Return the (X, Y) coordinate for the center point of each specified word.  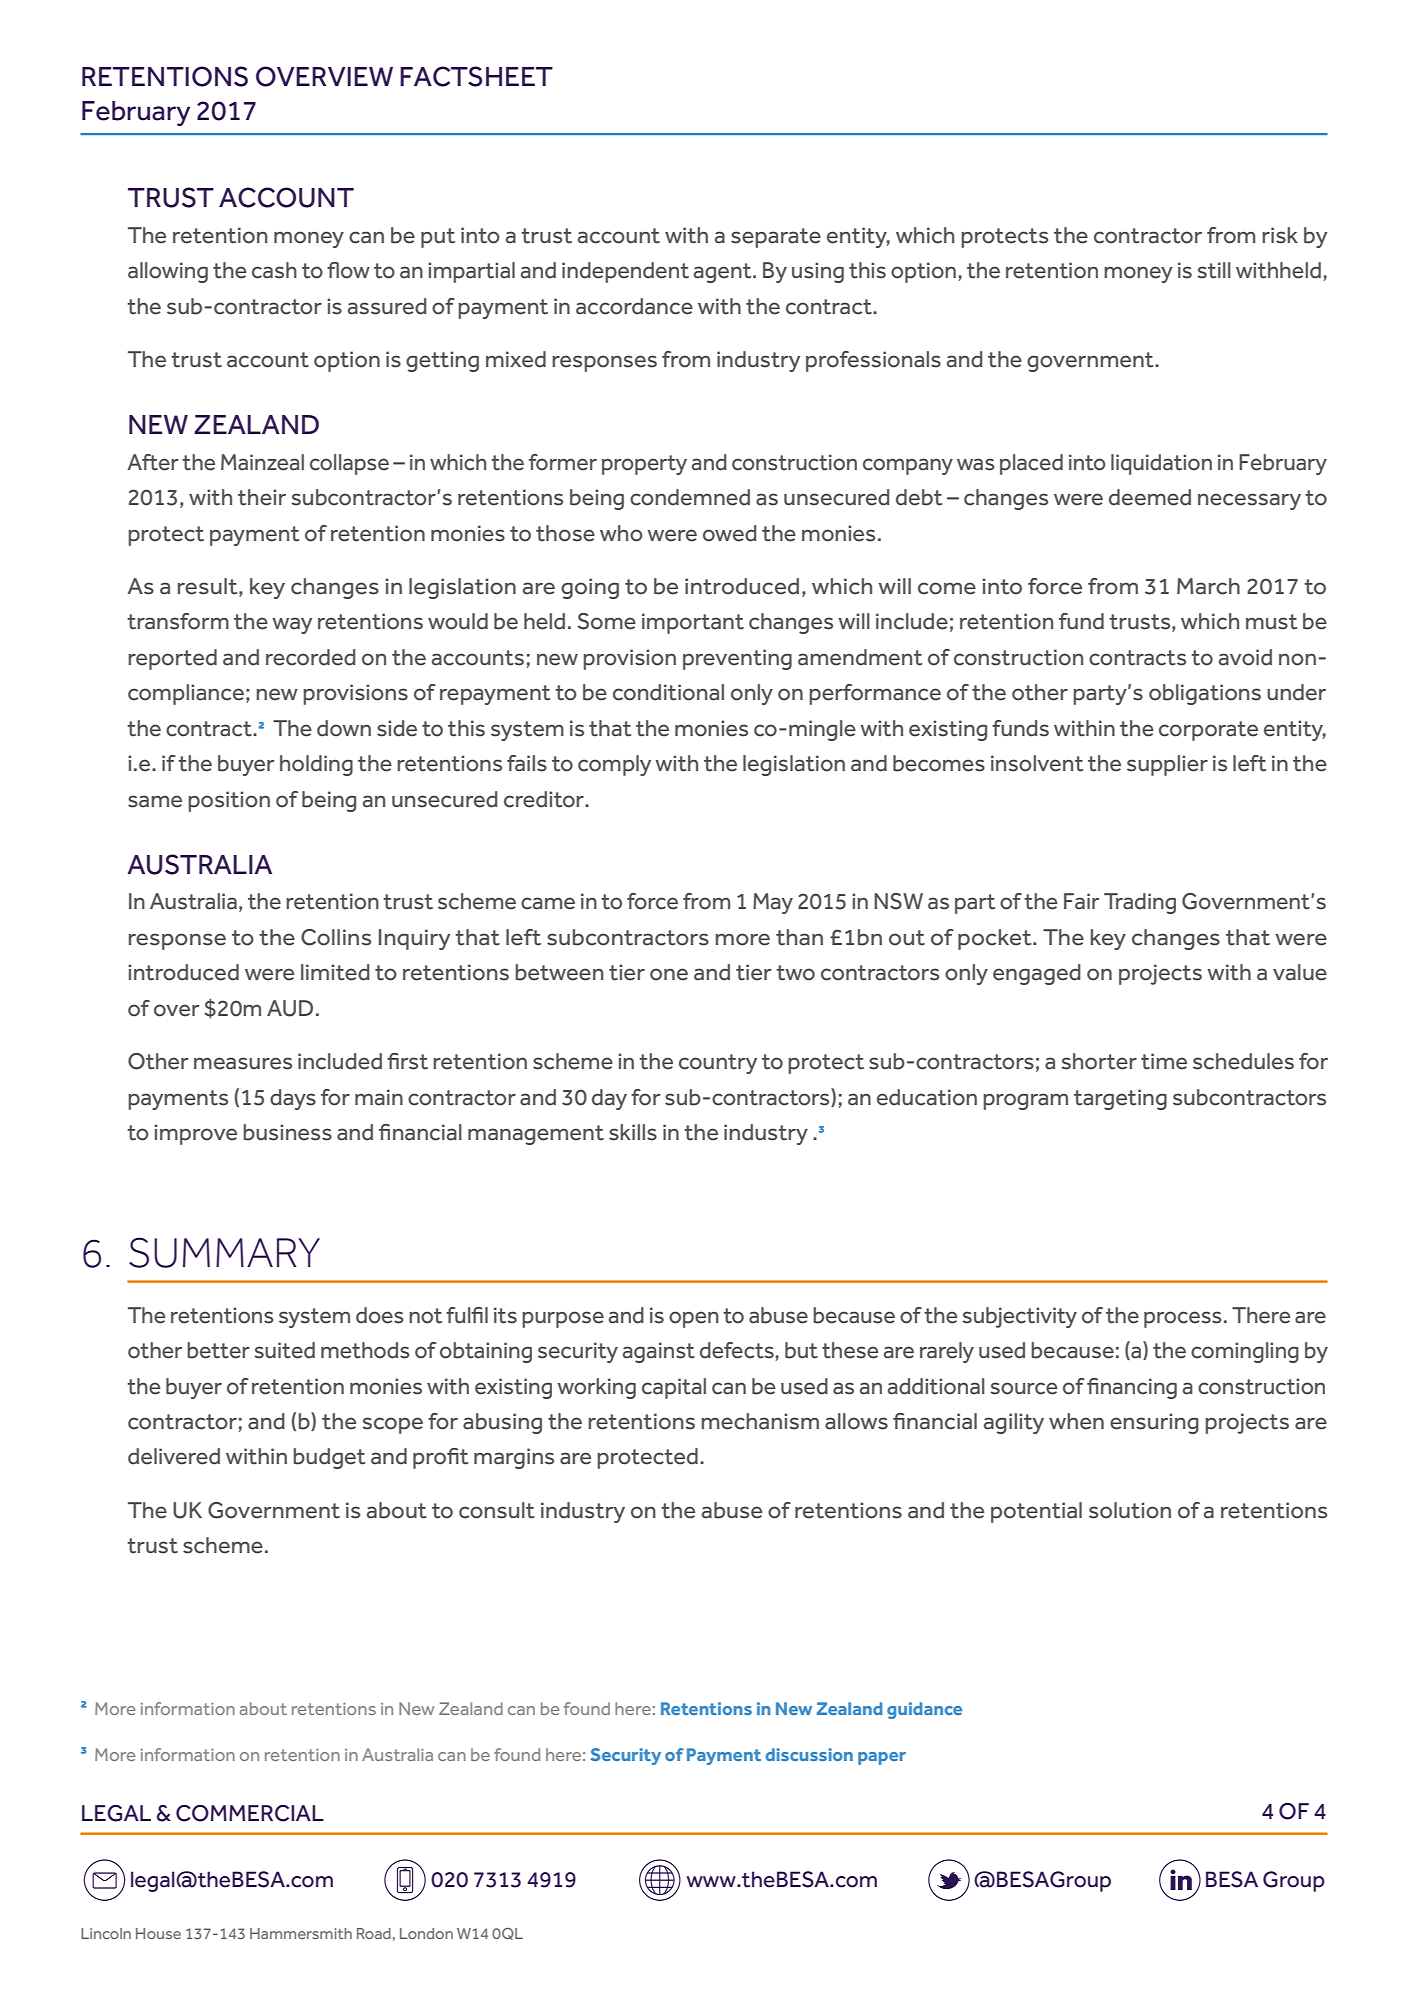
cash (274, 270)
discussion (809, 1754)
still (1214, 270)
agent (724, 273)
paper (882, 1758)
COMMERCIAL (250, 1813)
